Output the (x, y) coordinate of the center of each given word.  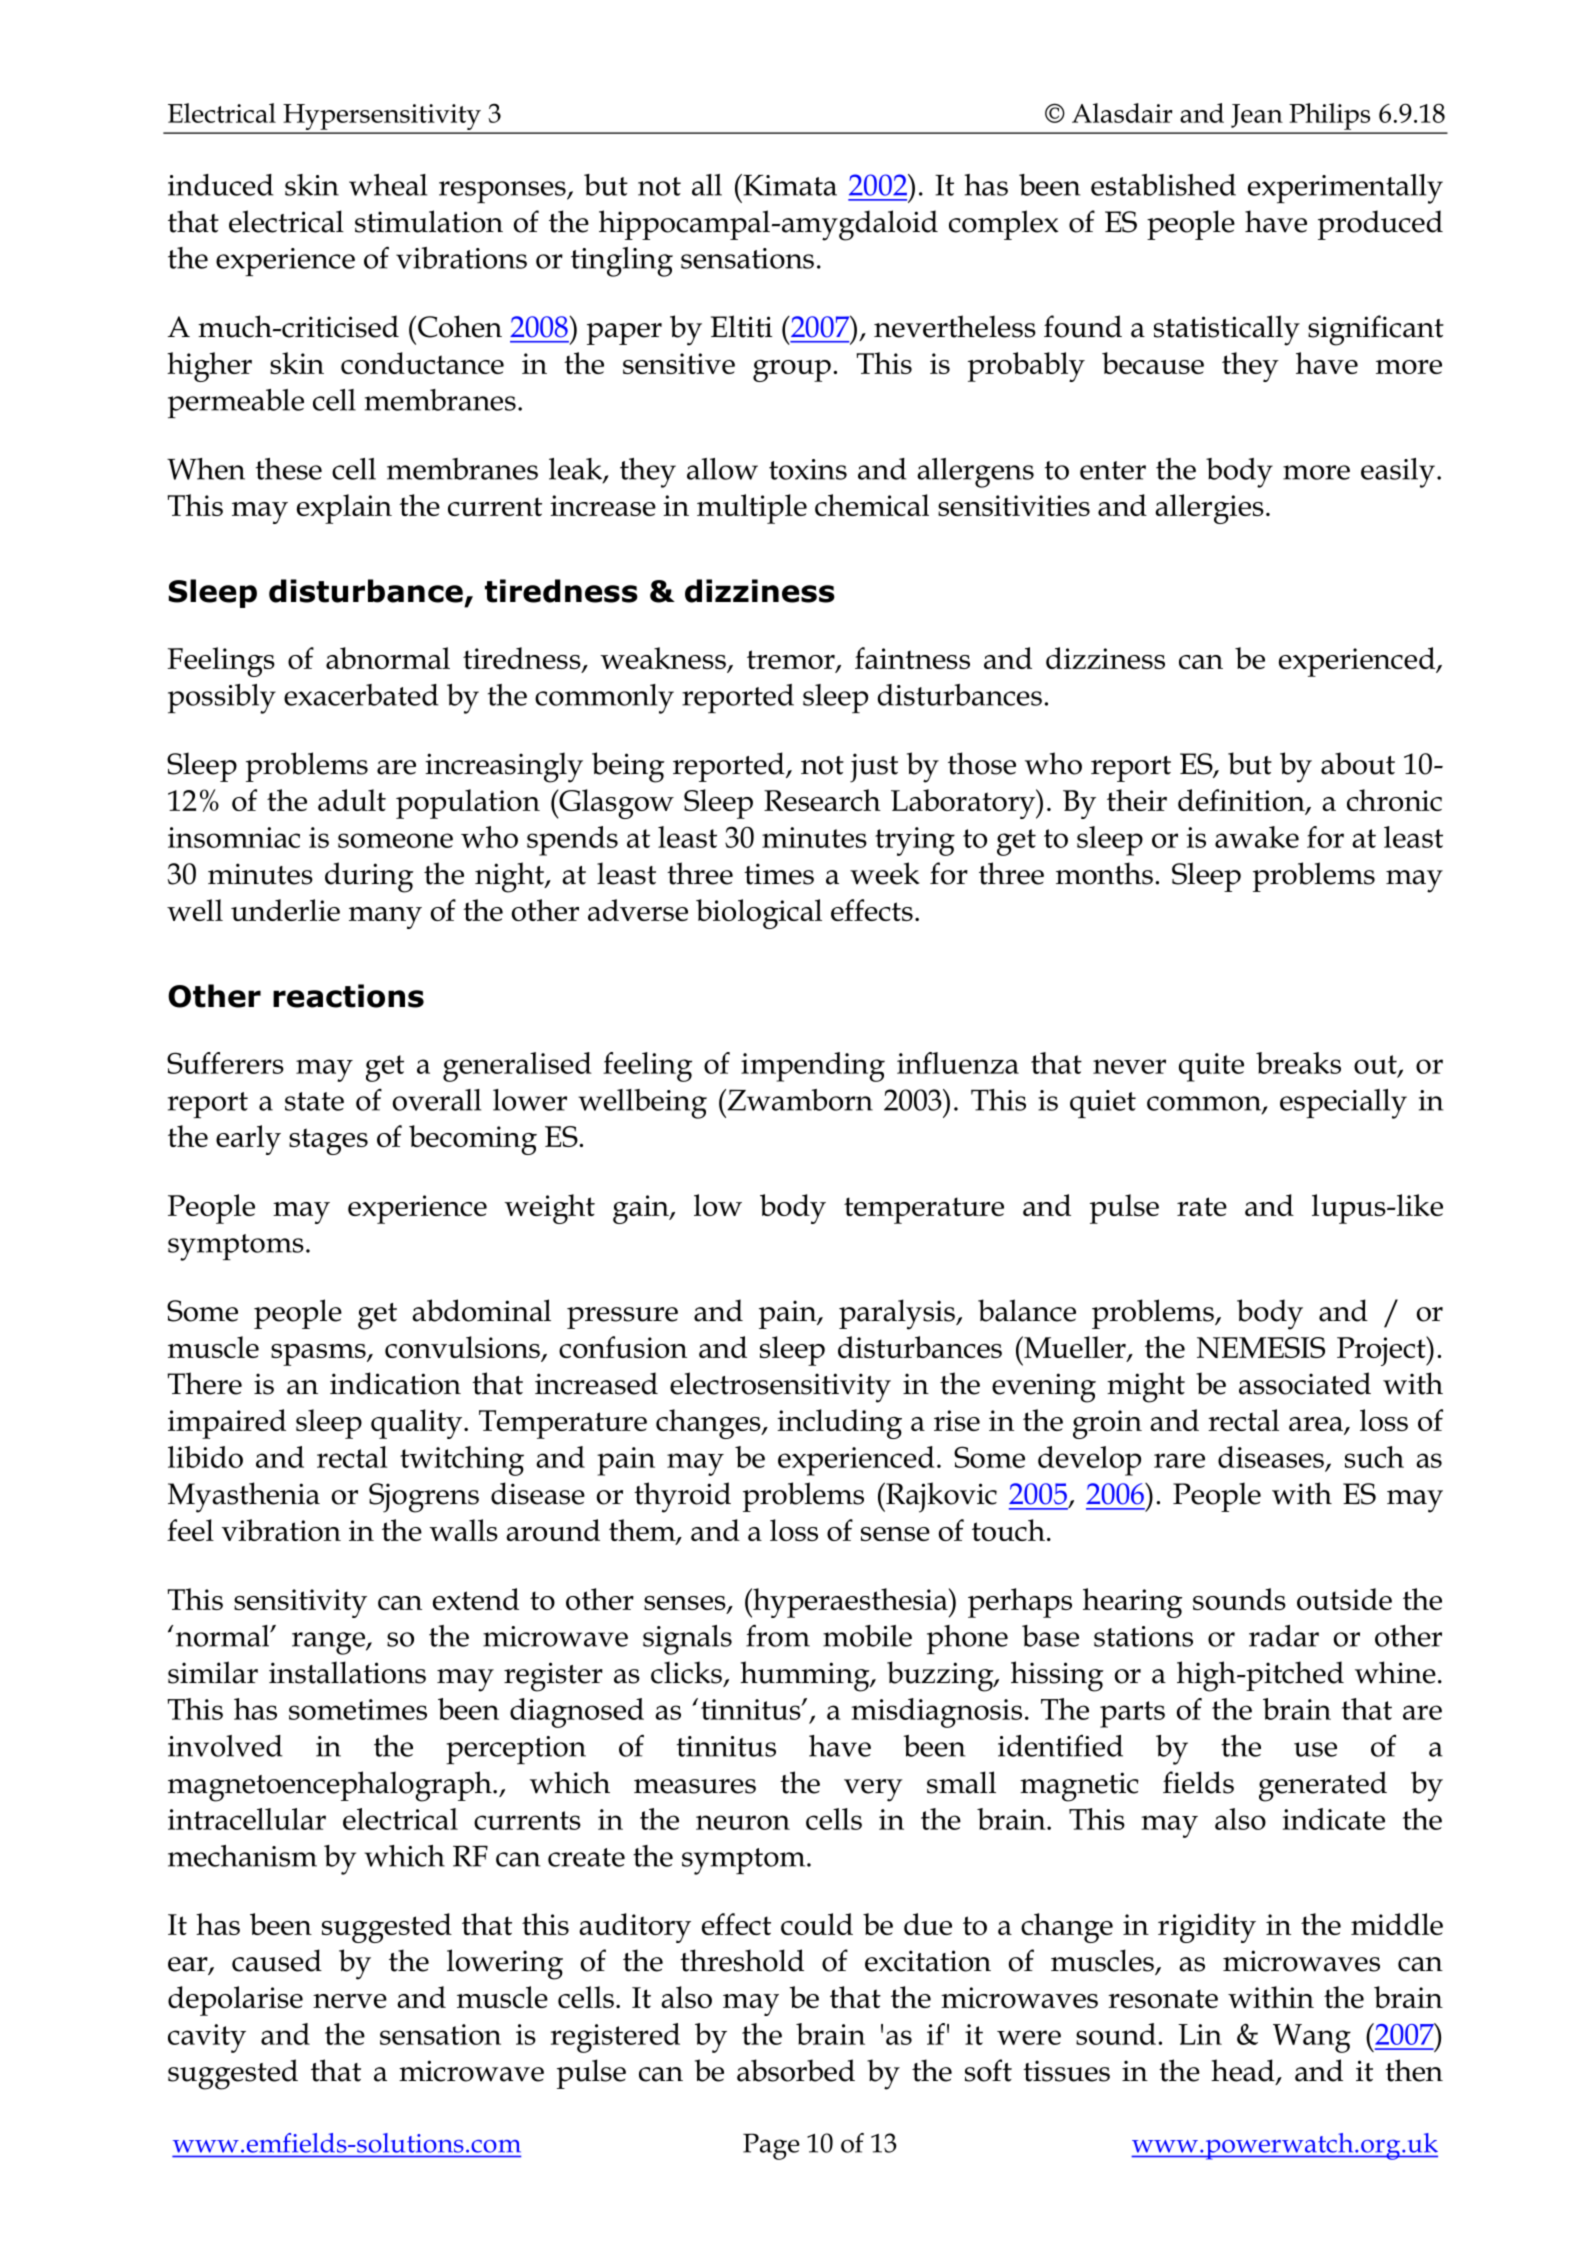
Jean (1257, 116)
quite (1211, 1067)
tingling (622, 262)
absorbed (796, 2070)
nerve (350, 2001)
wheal (388, 185)
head (1244, 2071)
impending (813, 1067)
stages (328, 1141)
